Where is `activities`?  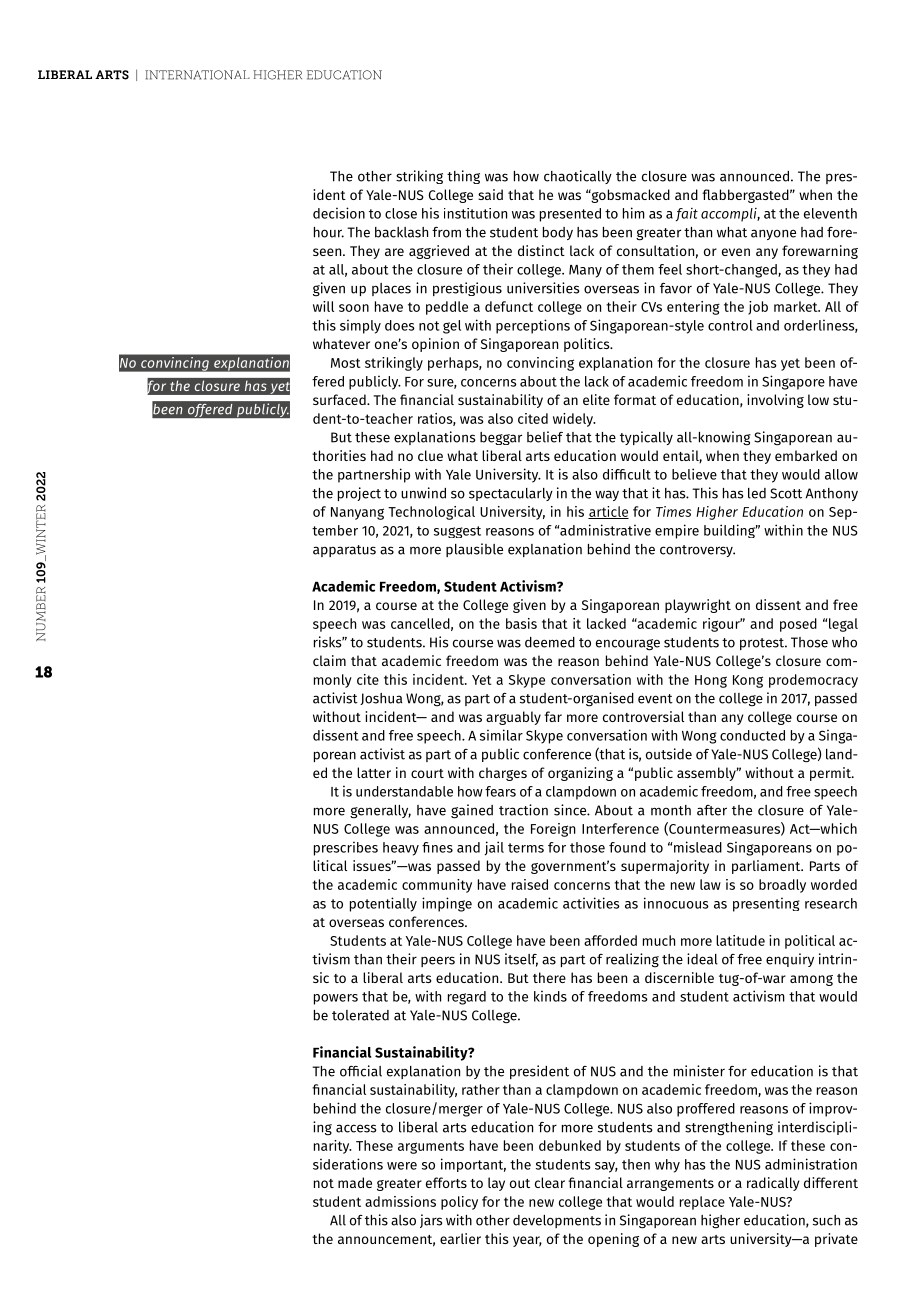
activities is located at coordinates (591, 903).
